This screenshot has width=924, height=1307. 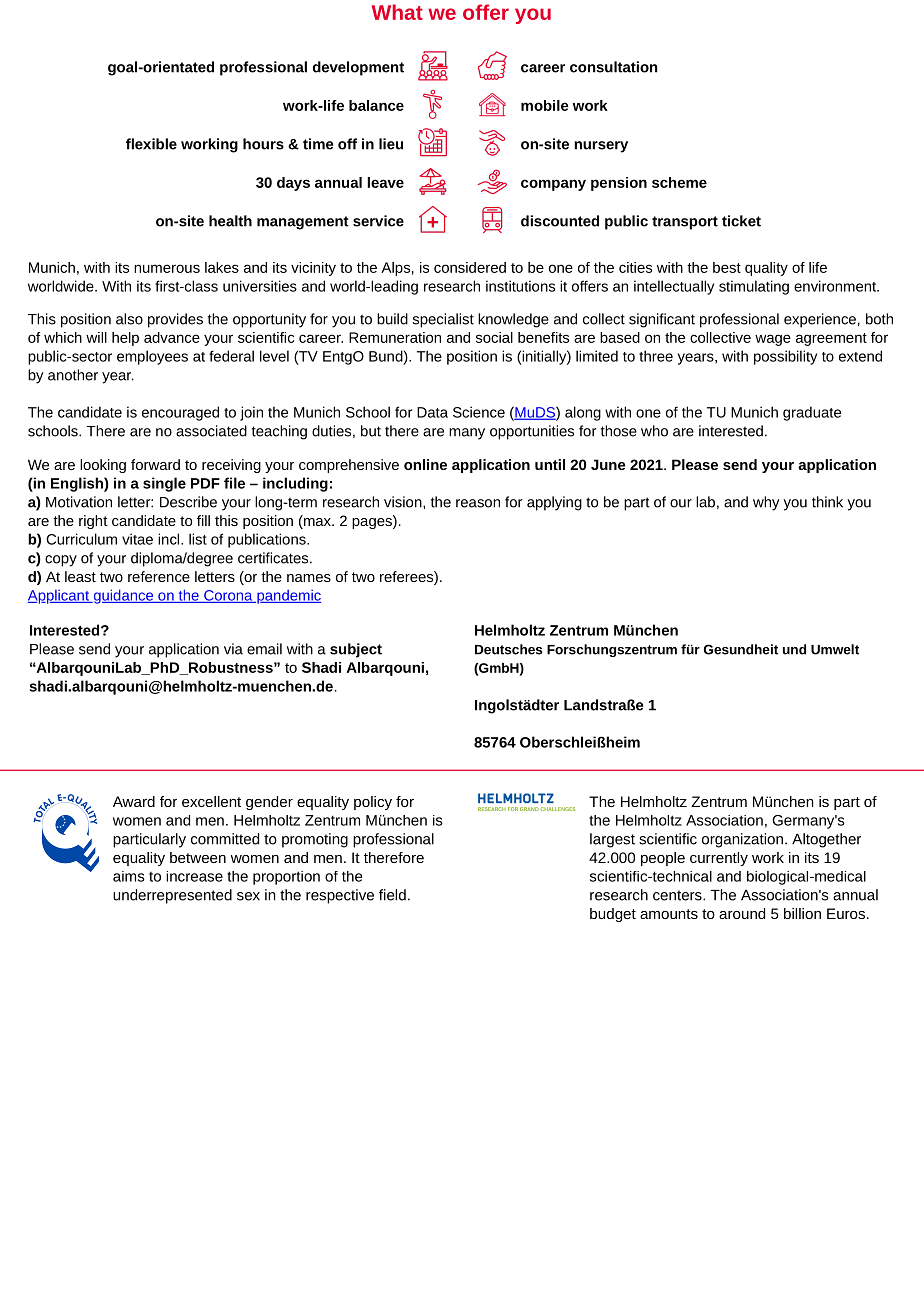 I want to click on consultation, so click(x=613, y=67).
